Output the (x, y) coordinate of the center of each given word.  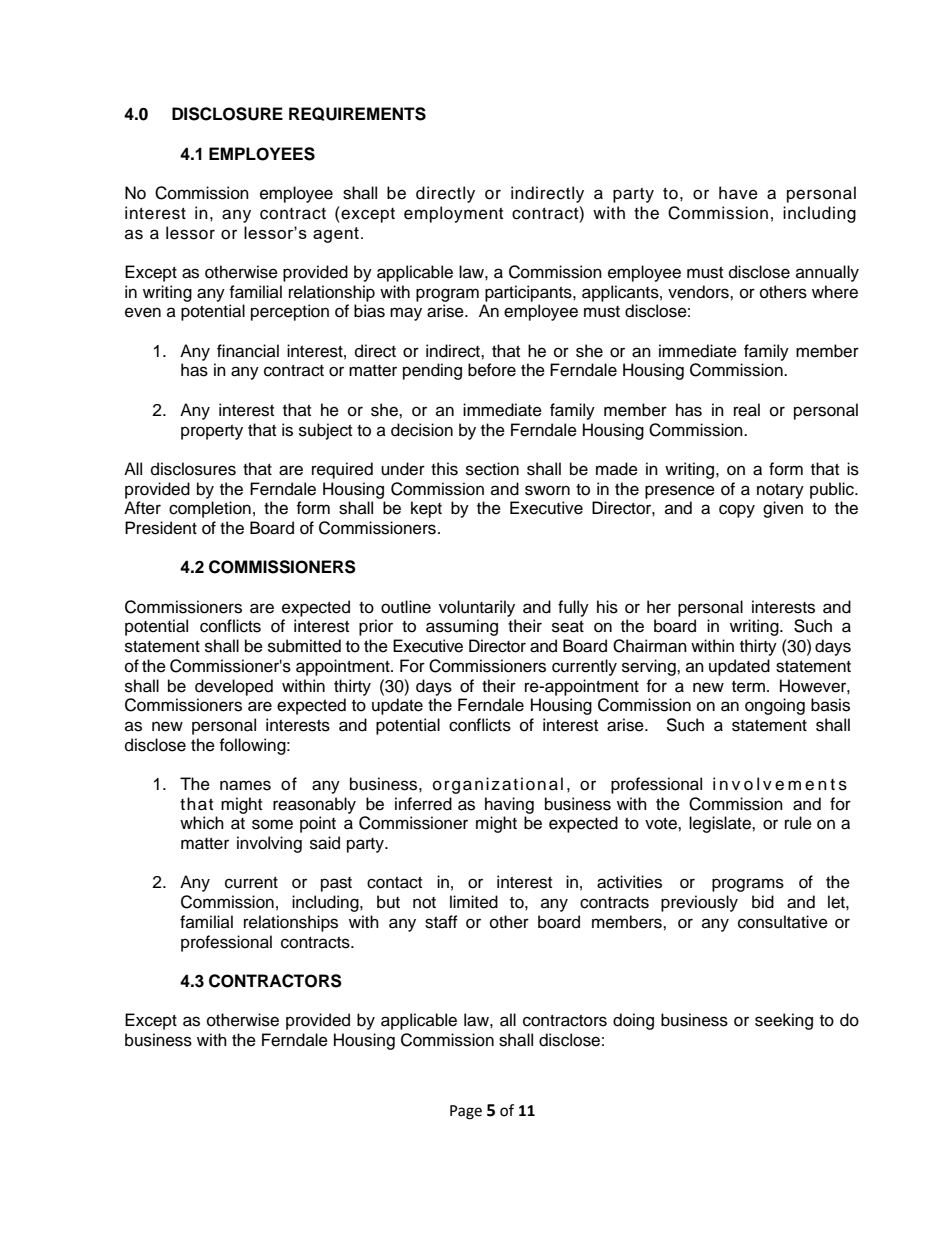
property (212, 432)
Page (466, 1112)
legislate (721, 824)
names (245, 785)
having (509, 805)
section (492, 469)
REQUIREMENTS (357, 114)
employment (453, 214)
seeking (784, 1021)
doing (633, 1021)
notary (780, 491)
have (738, 193)
